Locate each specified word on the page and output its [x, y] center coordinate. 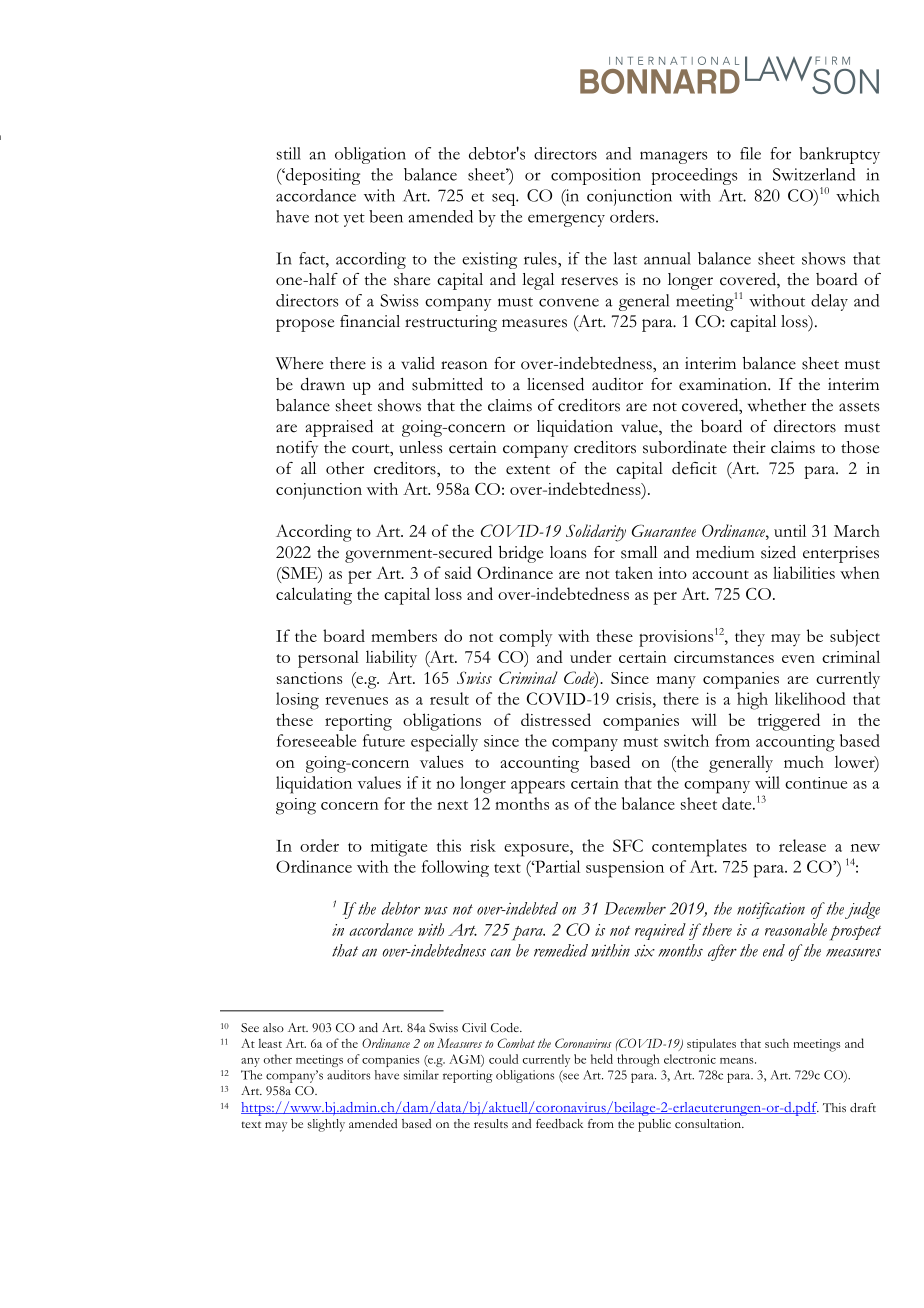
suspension [625, 869]
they [750, 638]
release [802, 845]
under [591, 656]
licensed [555, 384]
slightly [326, 1125]
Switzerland [814, 174]
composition [596, 176]
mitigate [399, 848]
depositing [322, 176]
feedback [559, 1123]
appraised [339, 428]
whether [777, 405]
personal [328, 659]
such [777, 1043]
